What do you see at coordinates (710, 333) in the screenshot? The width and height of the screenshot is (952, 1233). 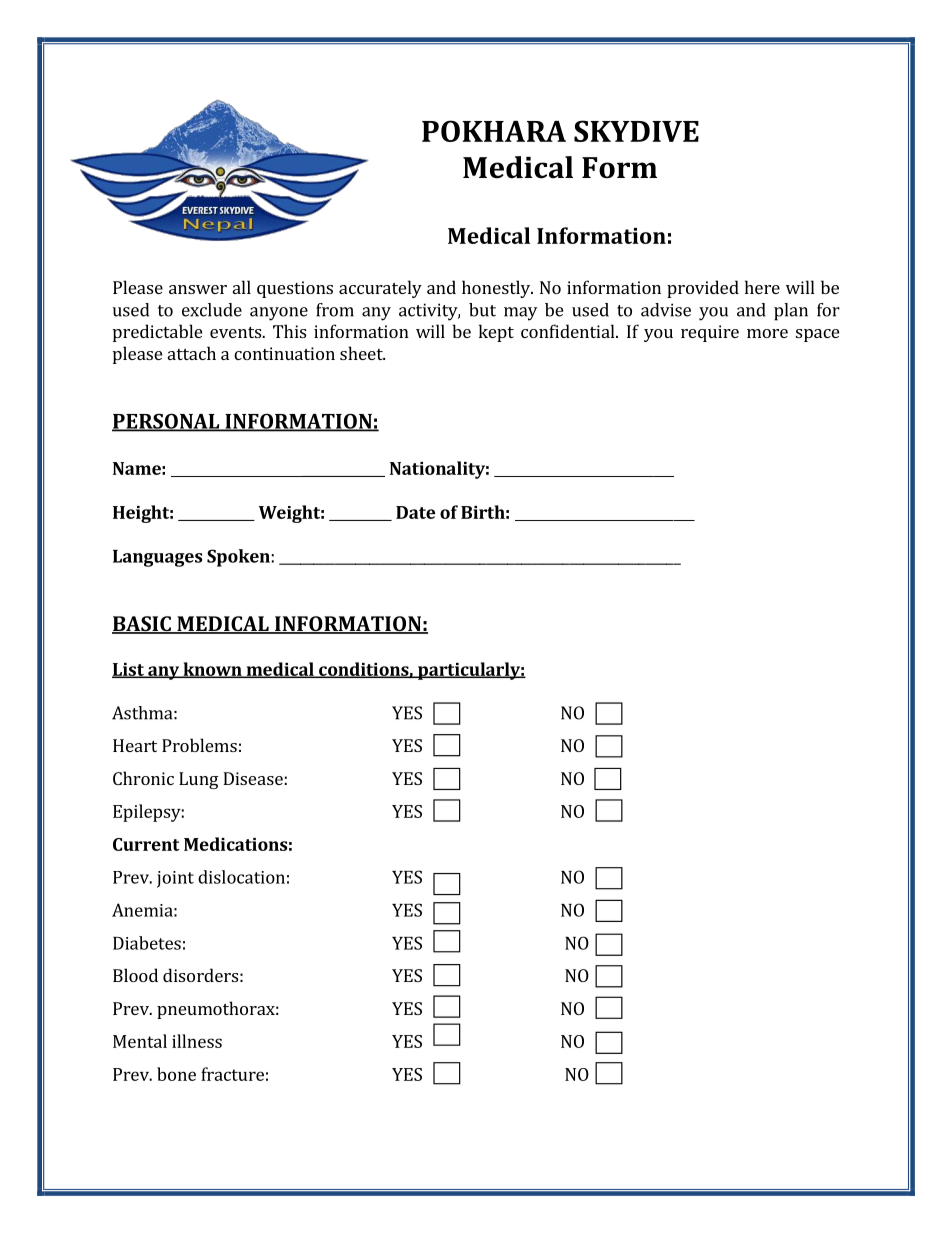 I see `require` at bounding box center [710, 333].
